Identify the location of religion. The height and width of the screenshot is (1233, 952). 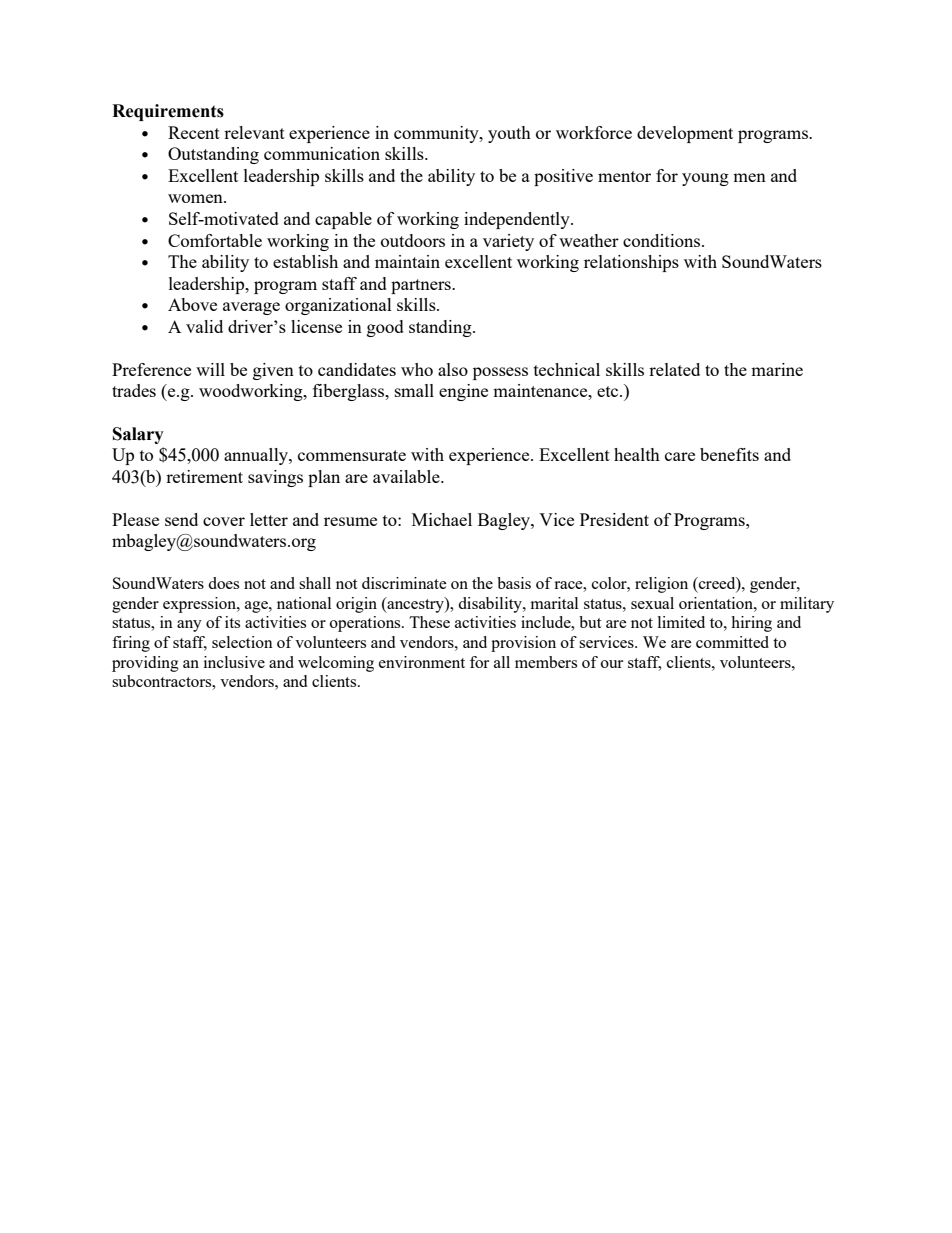
(661, 585).
